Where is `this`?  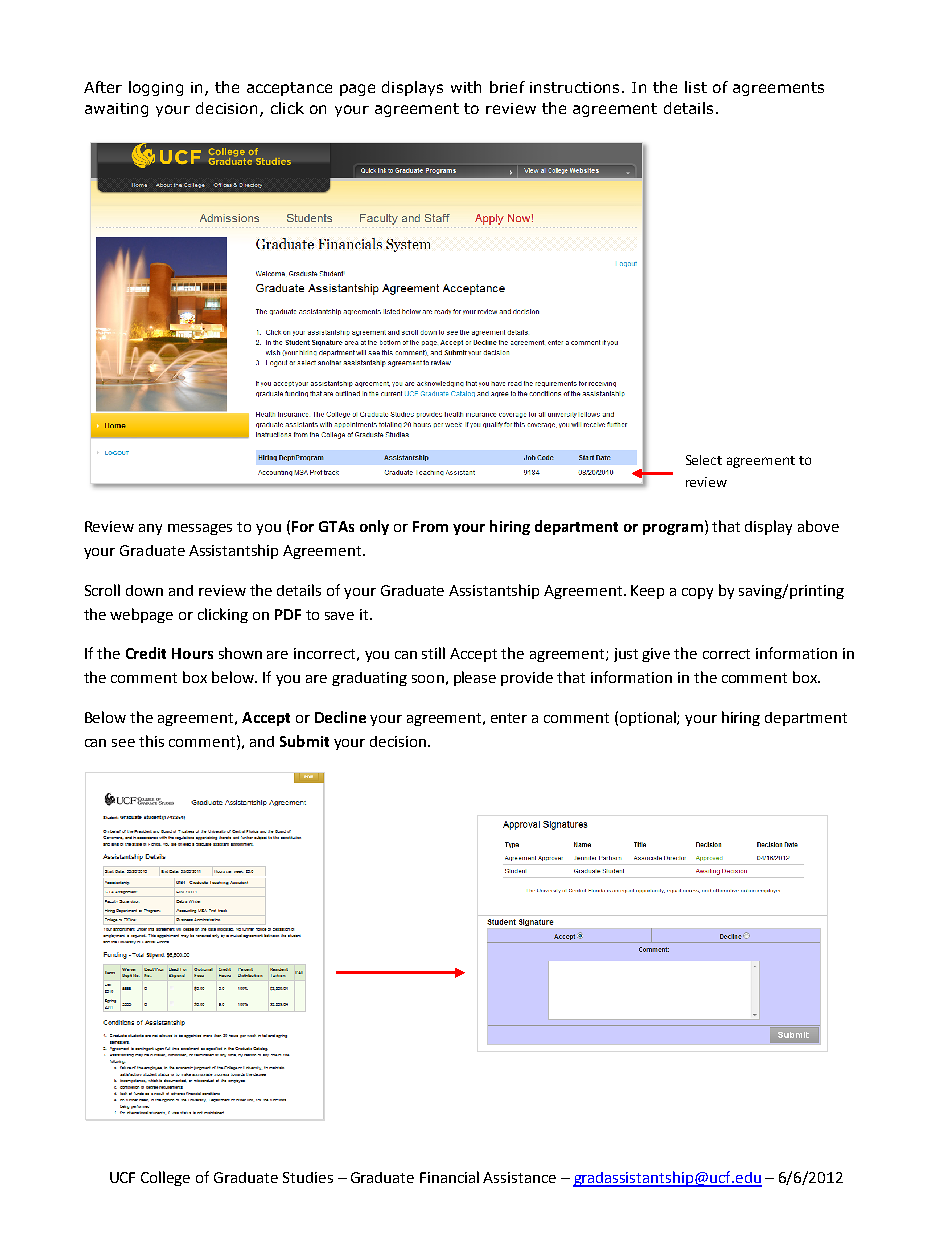 this is located at coordinates (151, 741).
